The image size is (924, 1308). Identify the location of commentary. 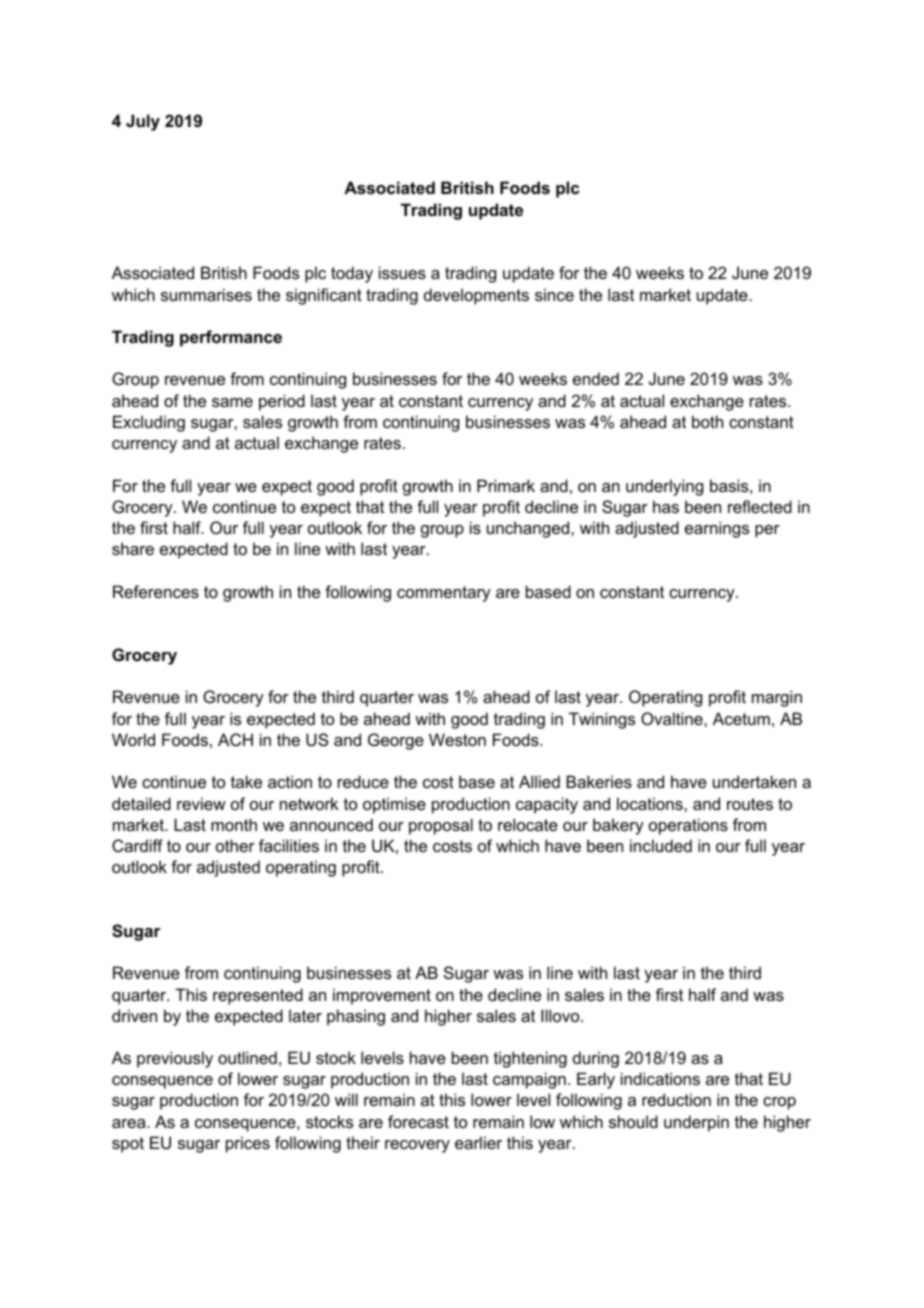
(444, 594).
